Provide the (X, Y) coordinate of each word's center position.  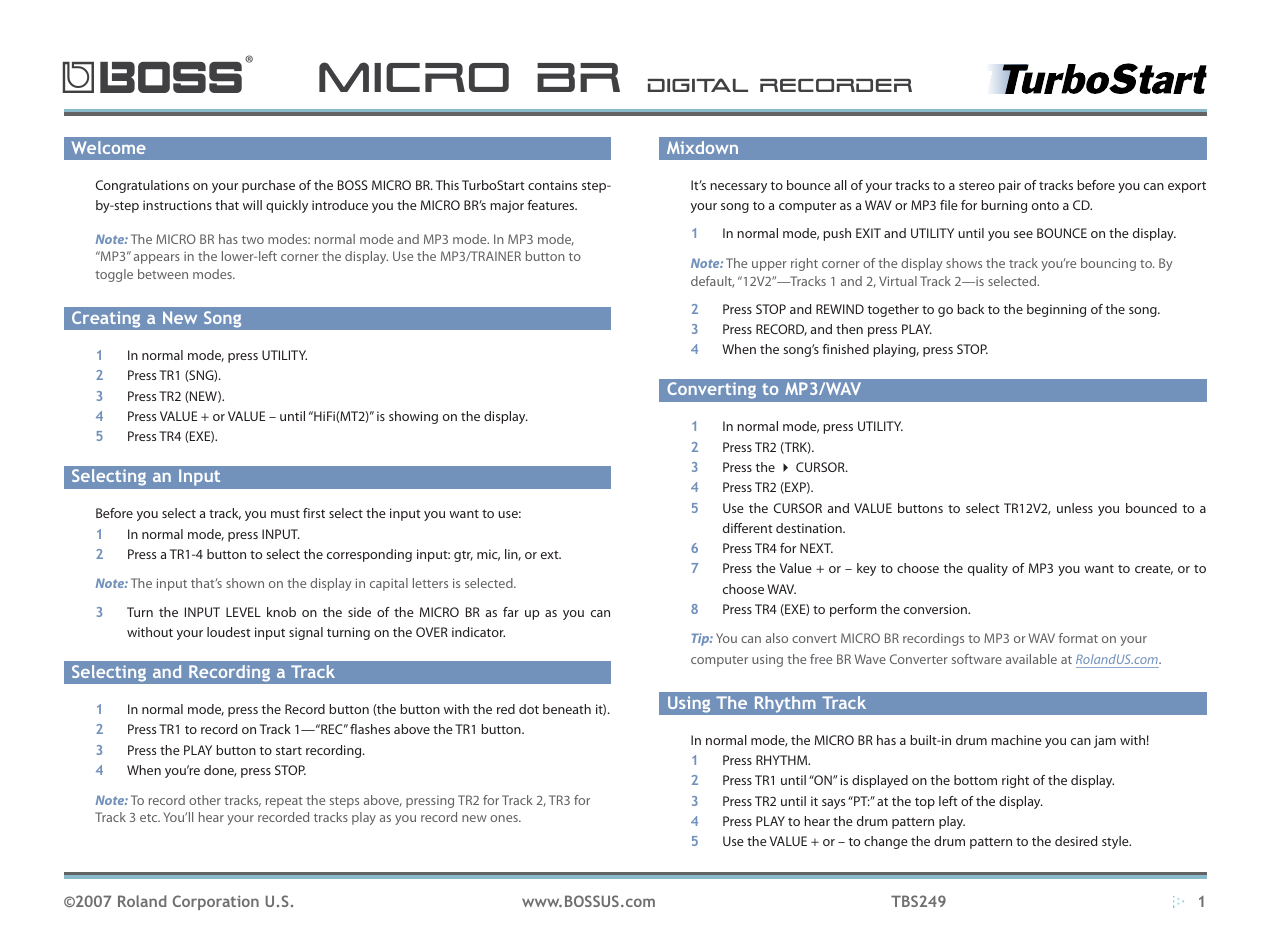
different (748, 528)
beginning (1056, 310)
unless (1075, 508)
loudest (229, 632)
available (1031, 659)
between (163, 274)
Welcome (109, 147)
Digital (698, 85)
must (285, 513)
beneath (567, 709)
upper (769, 266)
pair (1010, 186)
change (886, 842)
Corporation (216, 902)
